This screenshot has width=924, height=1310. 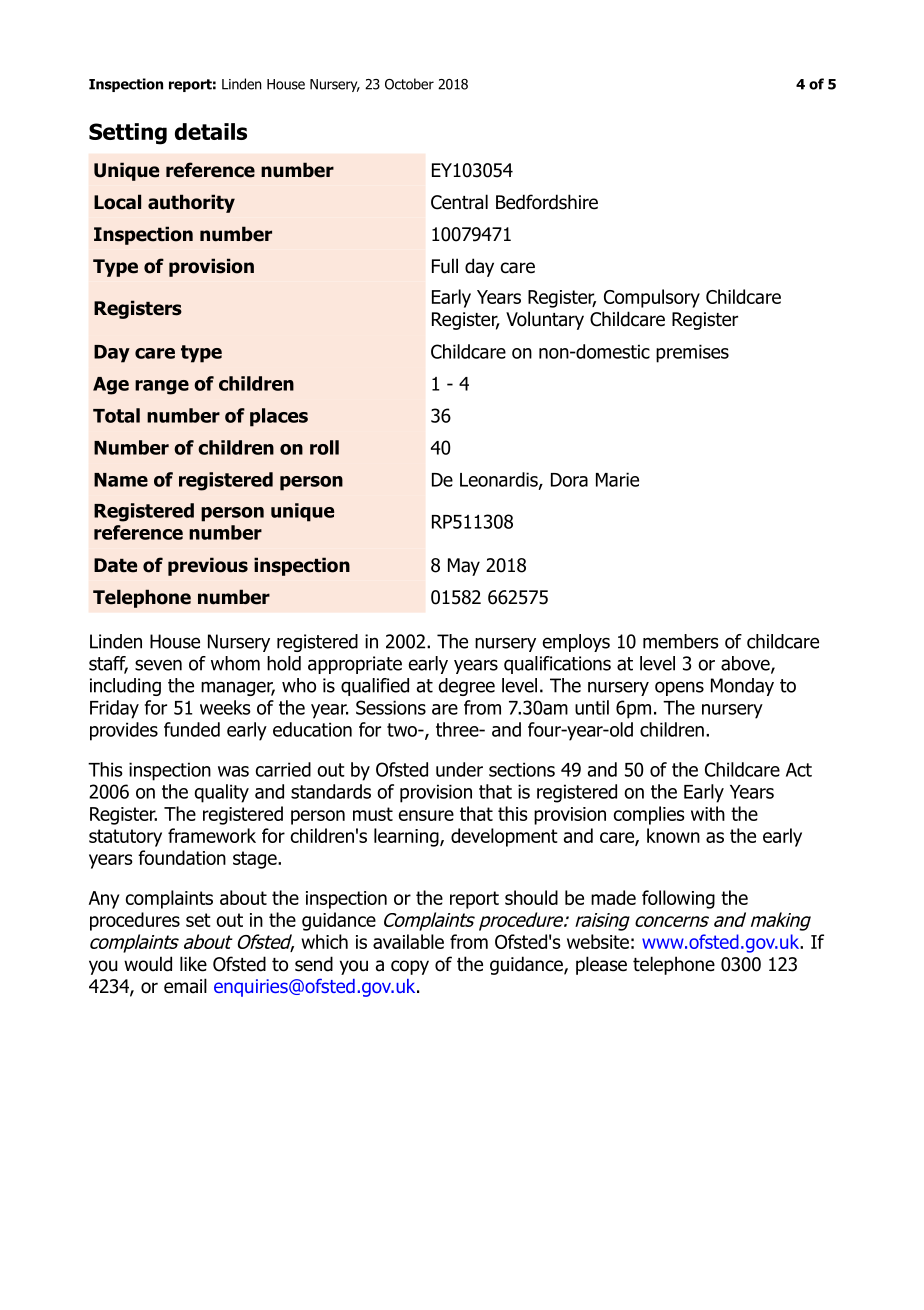 What do you see at coordinates (409, 84) in the screenshot?
I see `October` at bounding box center [409, 84].
